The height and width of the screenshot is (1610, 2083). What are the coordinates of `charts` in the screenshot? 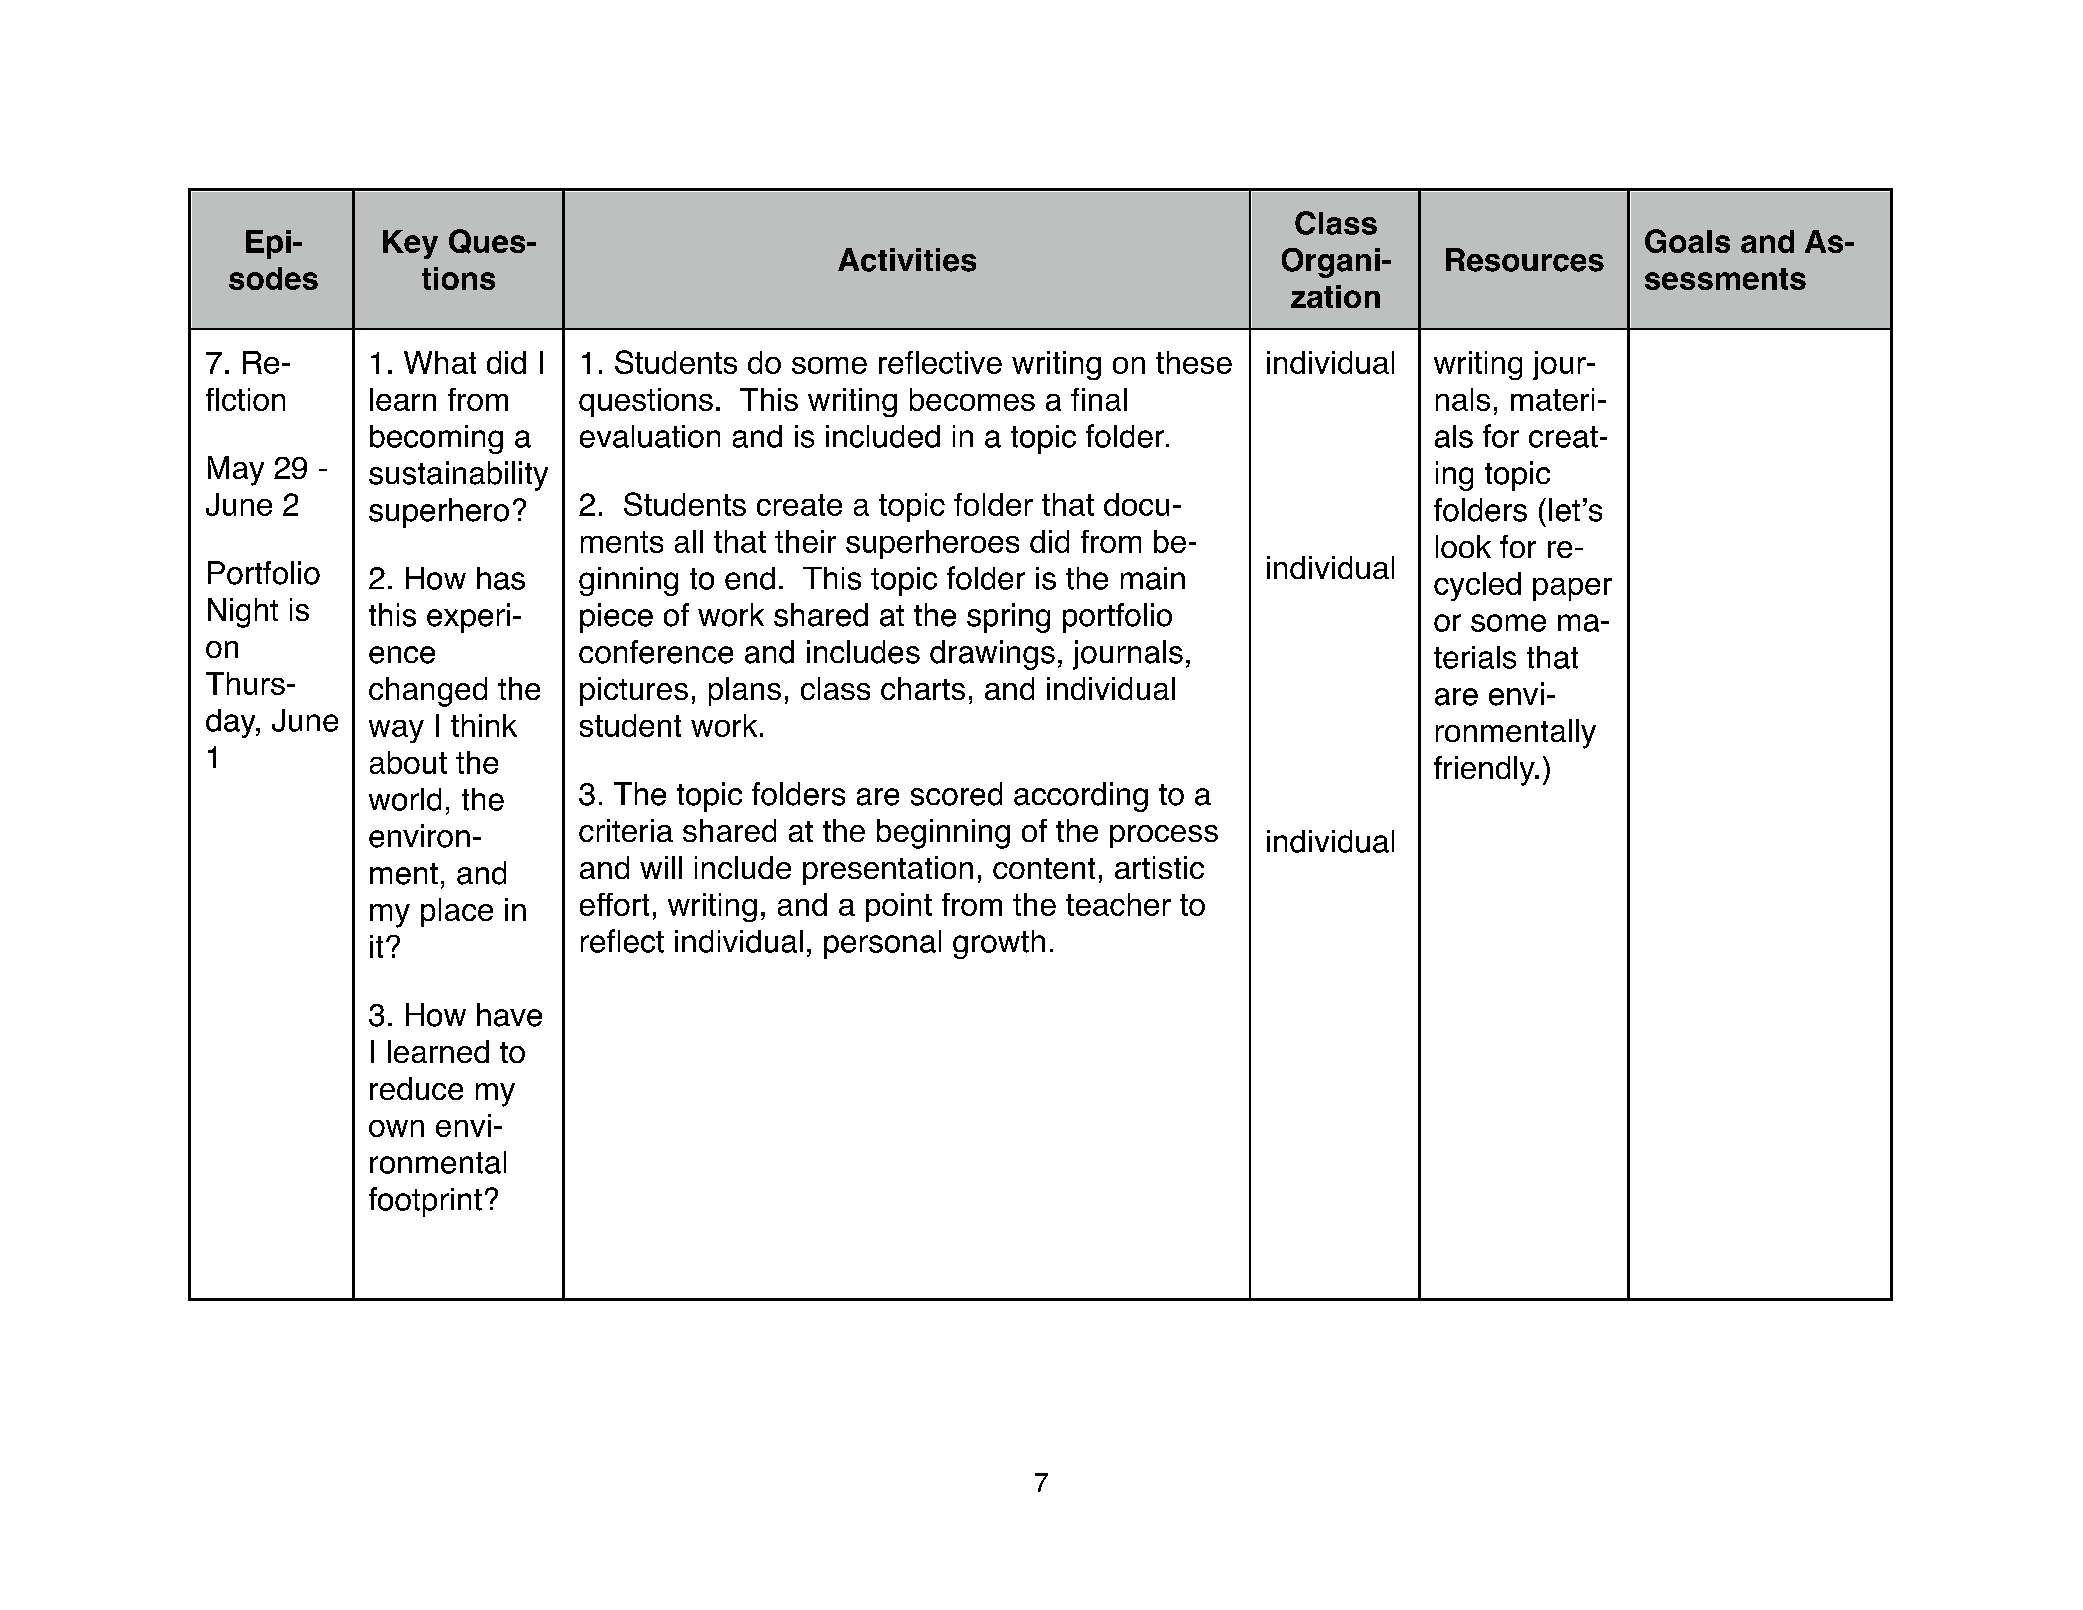 It's located at (923, 688).
